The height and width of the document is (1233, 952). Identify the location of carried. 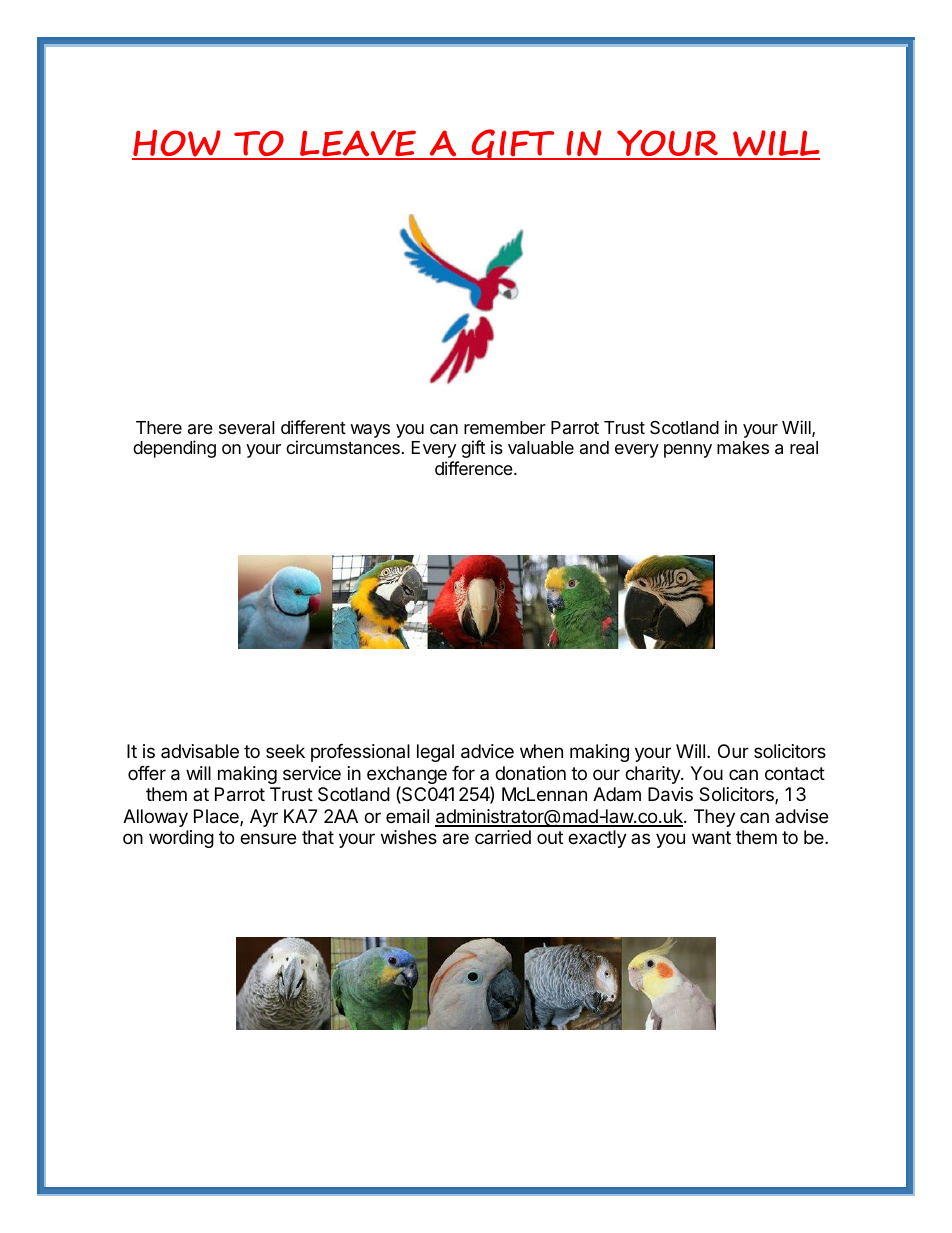
(503, 837).
